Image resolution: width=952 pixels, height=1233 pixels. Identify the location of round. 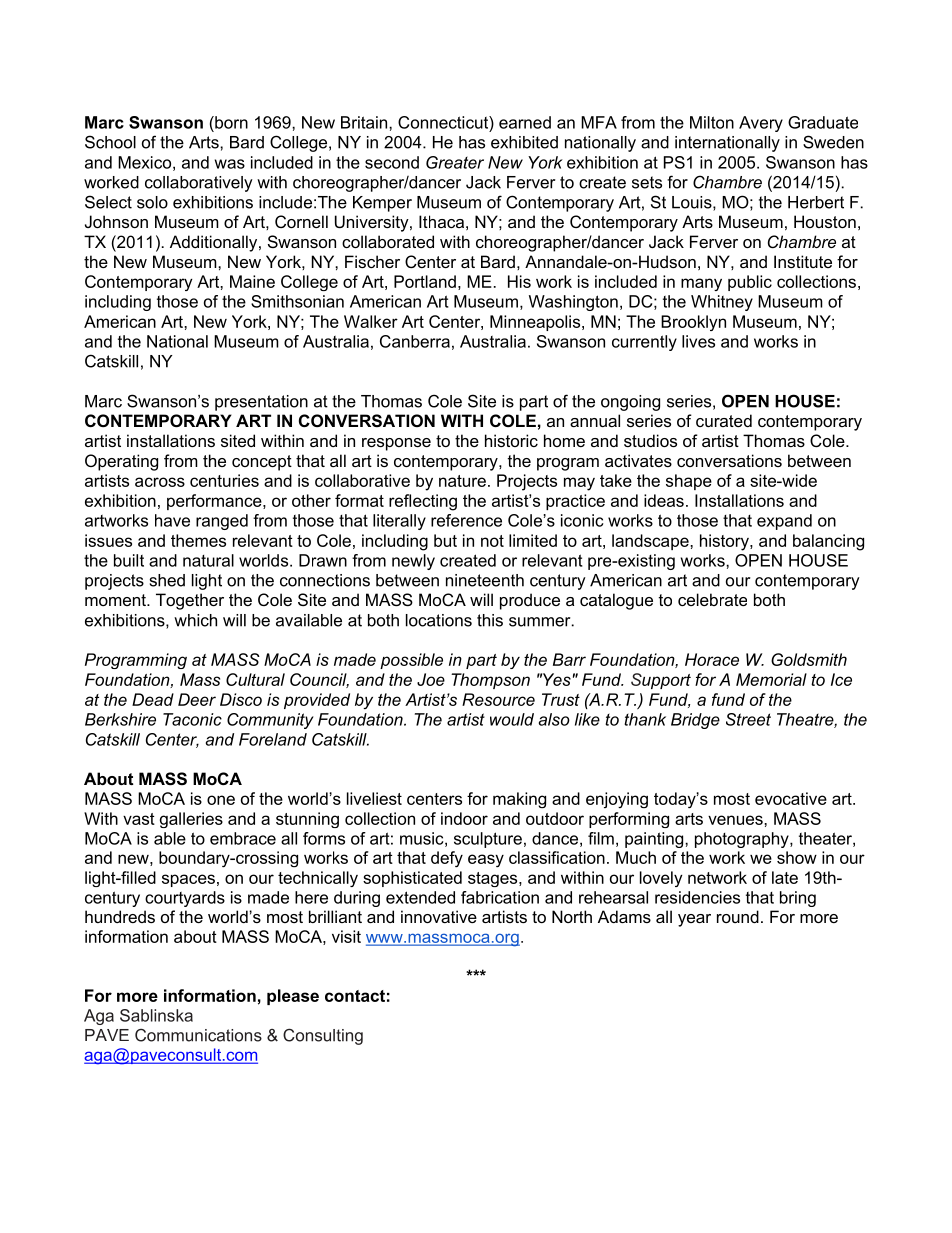
(738, 916).
